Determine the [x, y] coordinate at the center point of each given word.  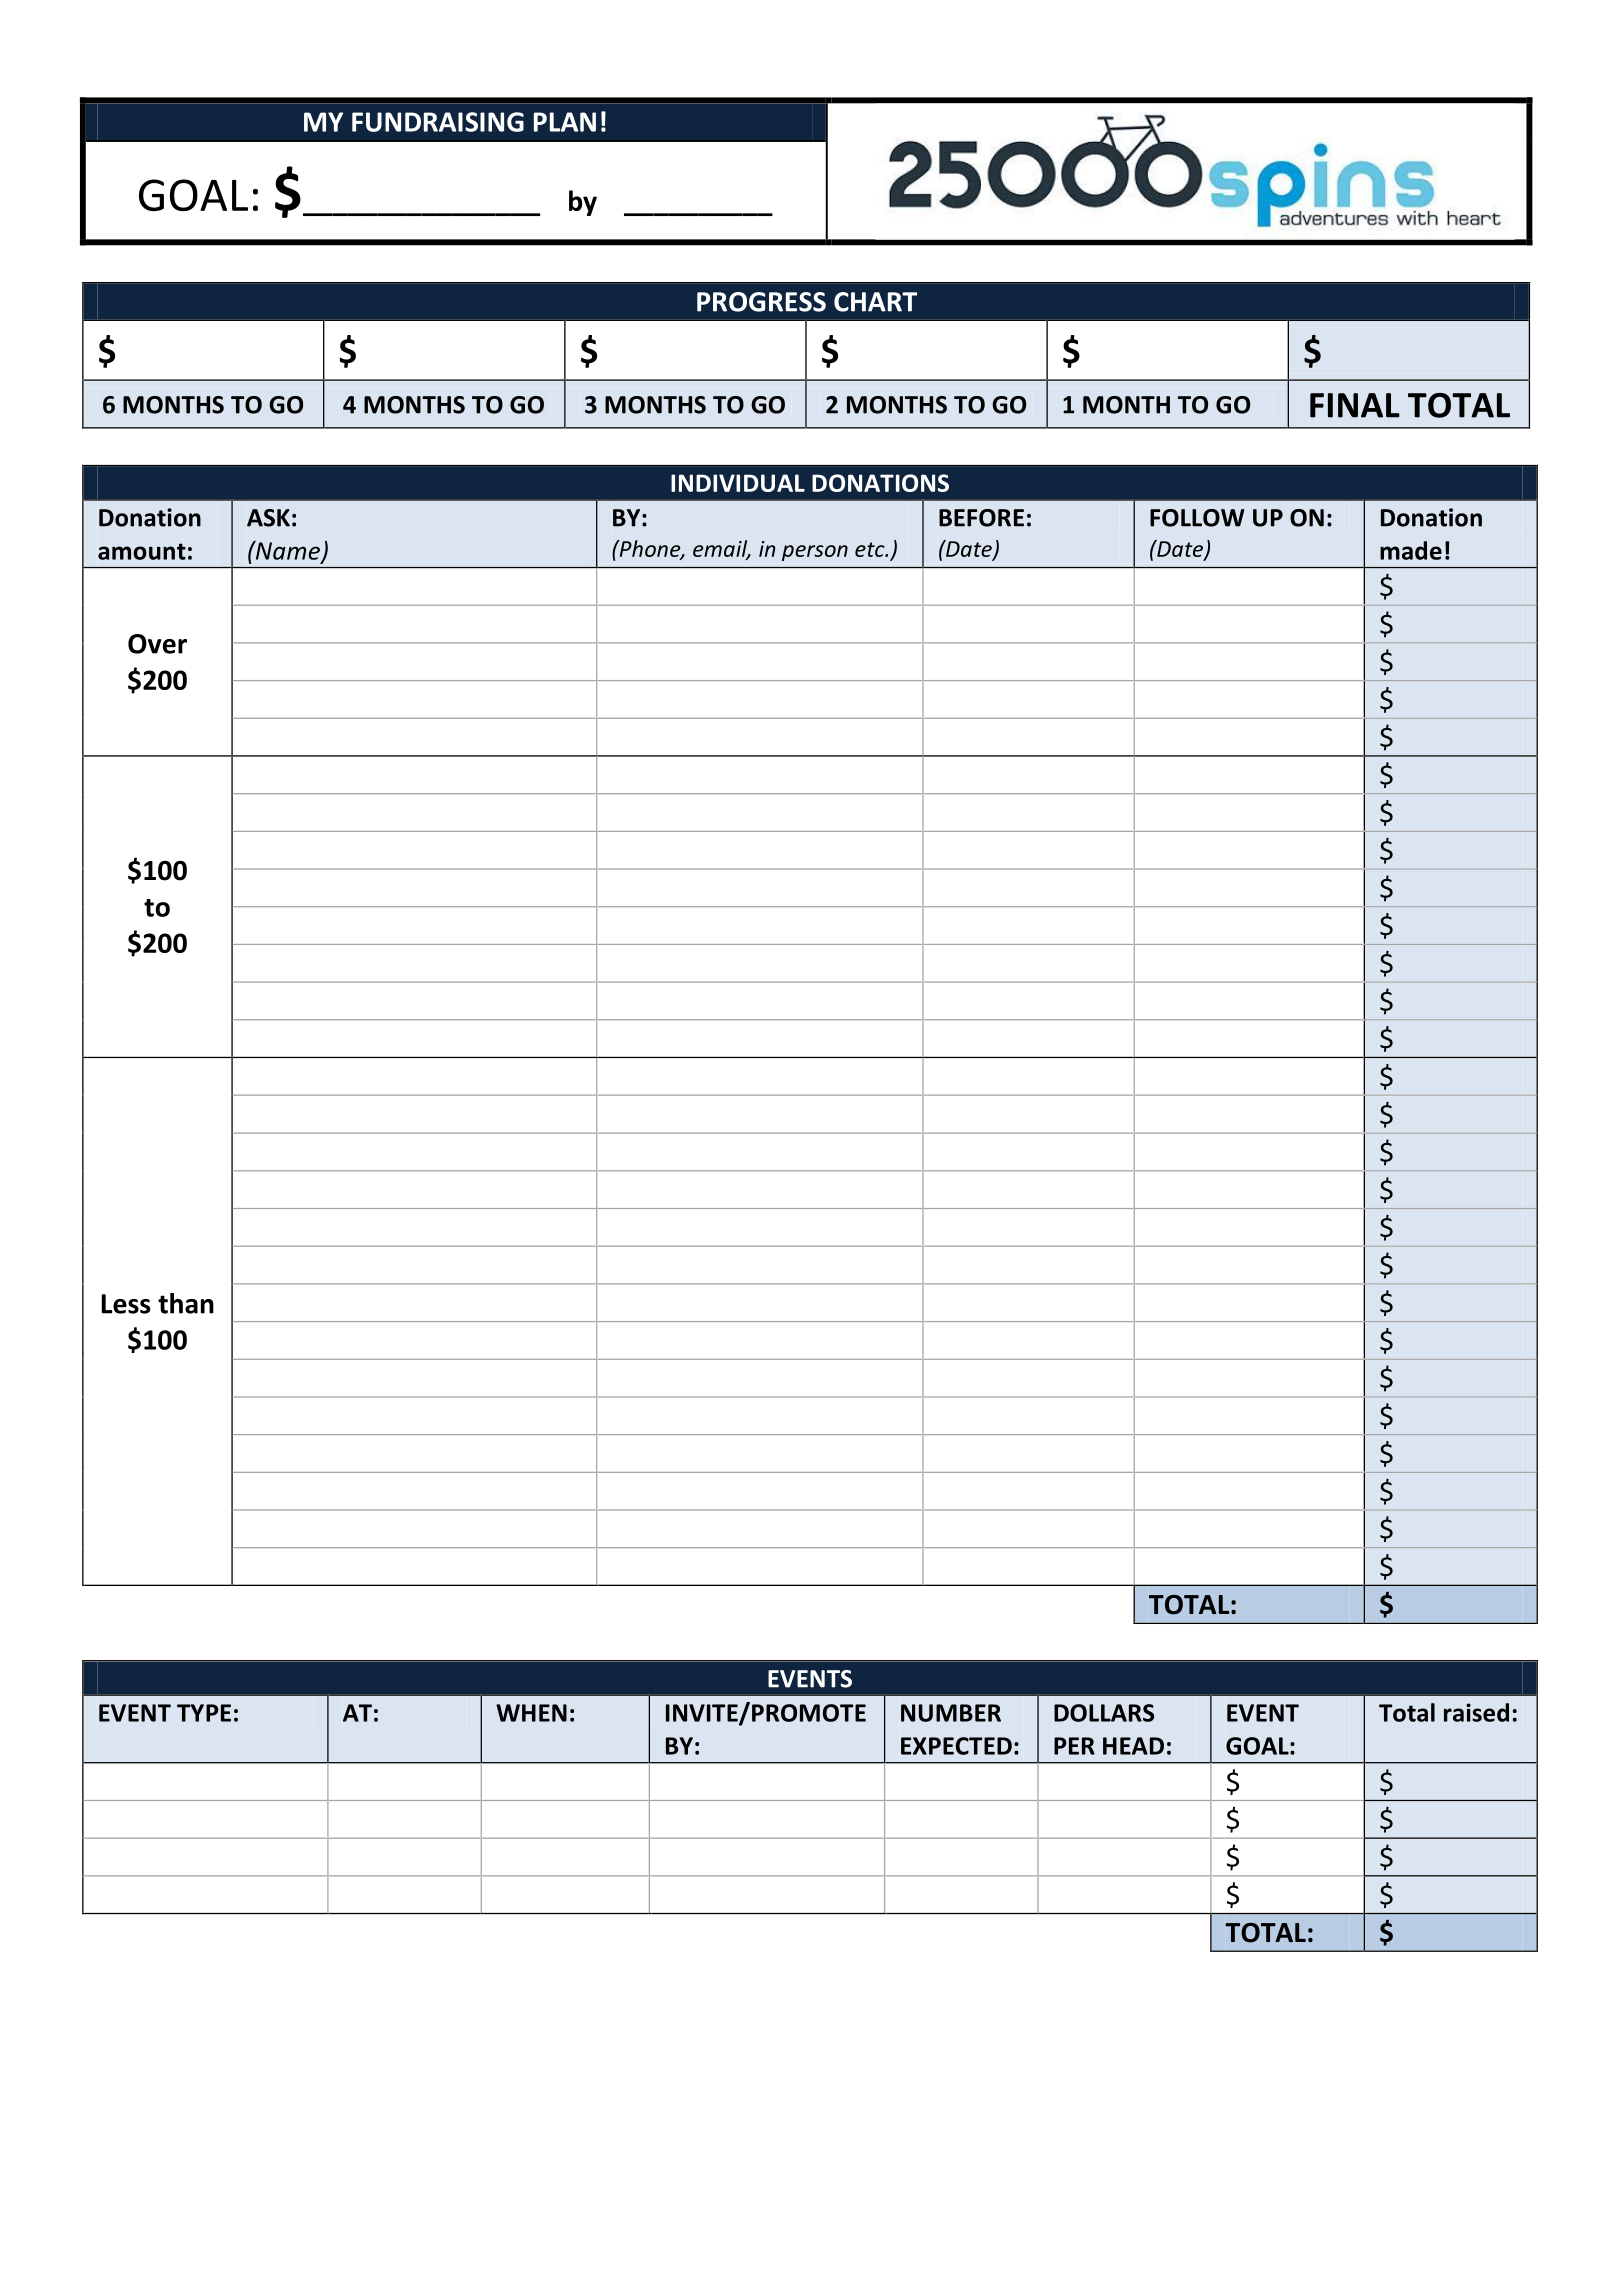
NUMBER [951, 1713]
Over [157, 644]
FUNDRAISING [438, 122]
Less [126, 1304]
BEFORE [981, 518]
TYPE [204, 1713]
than [186, 1303]
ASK [268, 518]
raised [1476, 1712]
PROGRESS [761, 302]
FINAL [1355, 405]
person [815, 553]
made [1411, 550]
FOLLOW [1197, 518]
